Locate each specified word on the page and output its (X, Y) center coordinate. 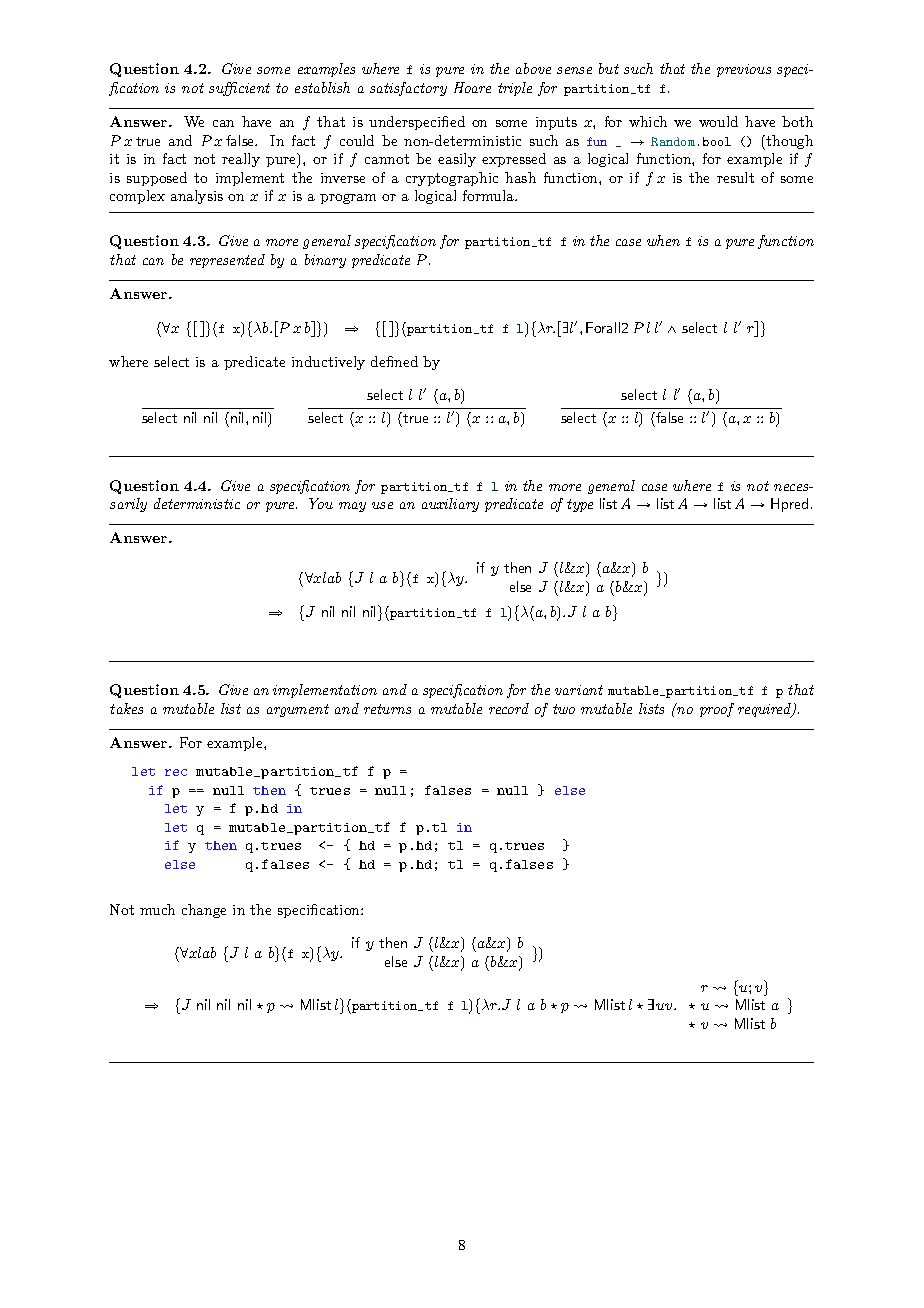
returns (387, 709)
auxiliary (450, 505)
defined (394, 361)
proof (717, 710)
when (663, 240)
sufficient (239, 89)
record (509, 708)
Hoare (472, 87)
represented (227, 261)
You (321, 503)
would (718, 121)
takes (126, 708)
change (204, 911)
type (580, 505)
